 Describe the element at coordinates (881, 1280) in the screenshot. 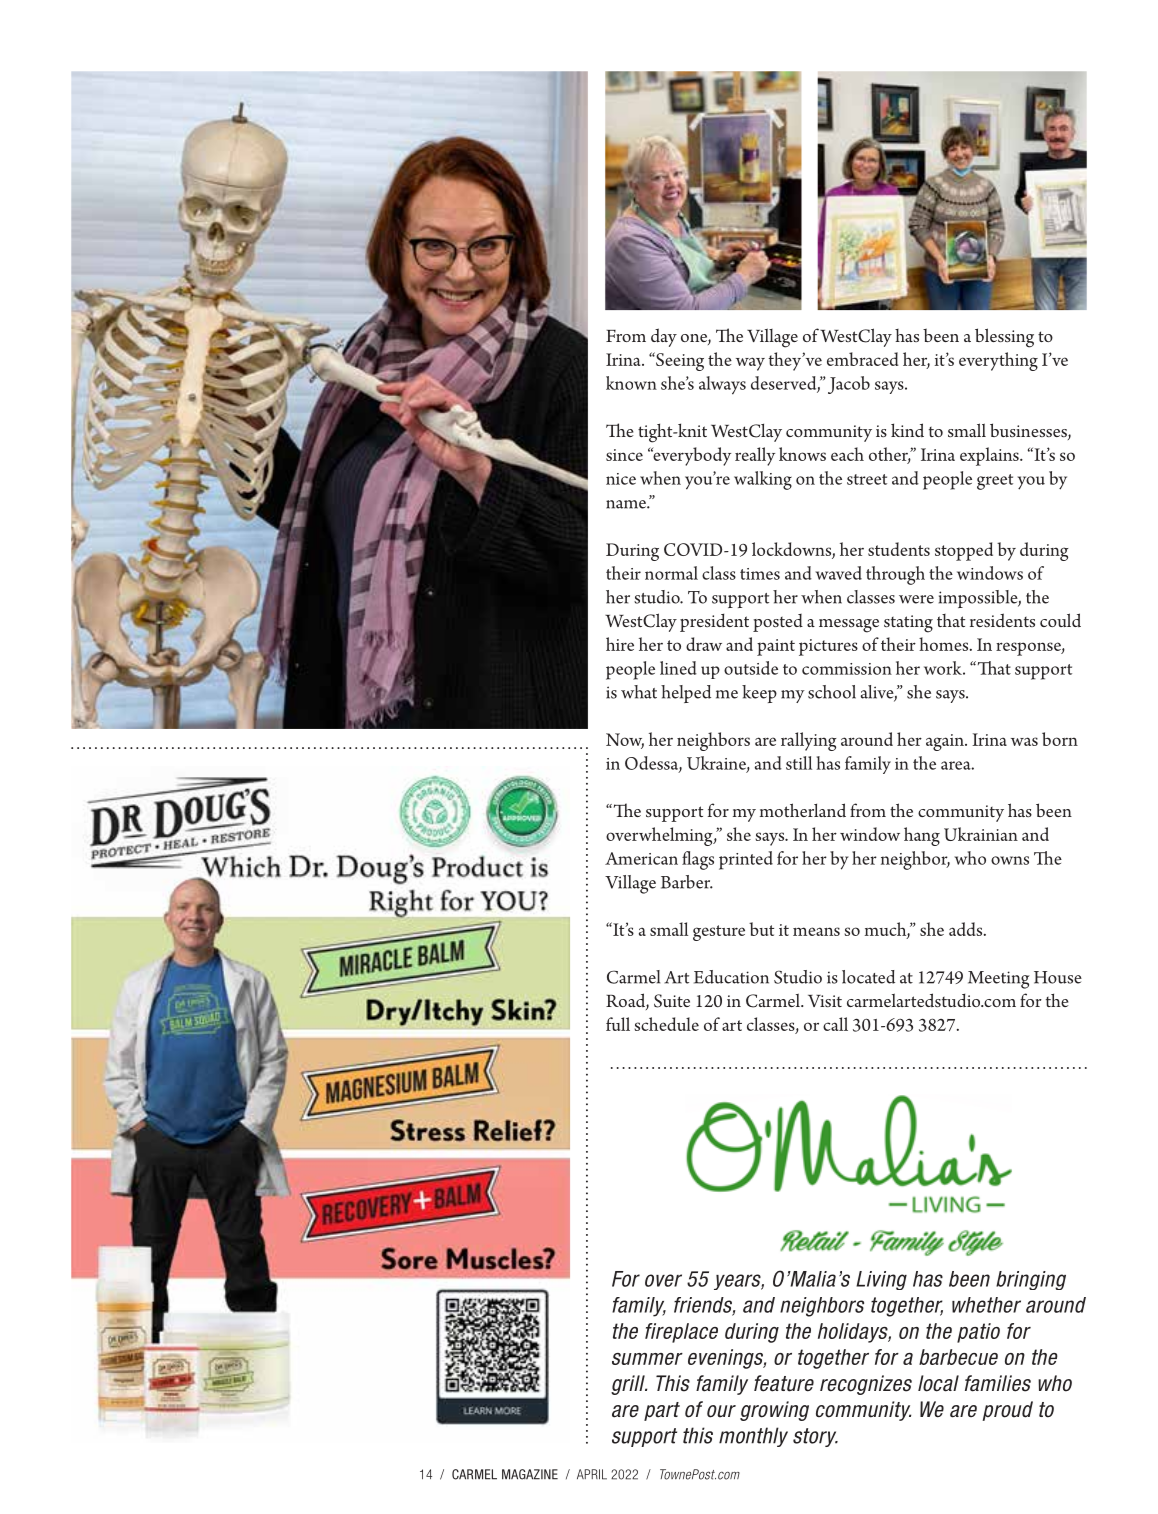

I see `Living` at that location.
